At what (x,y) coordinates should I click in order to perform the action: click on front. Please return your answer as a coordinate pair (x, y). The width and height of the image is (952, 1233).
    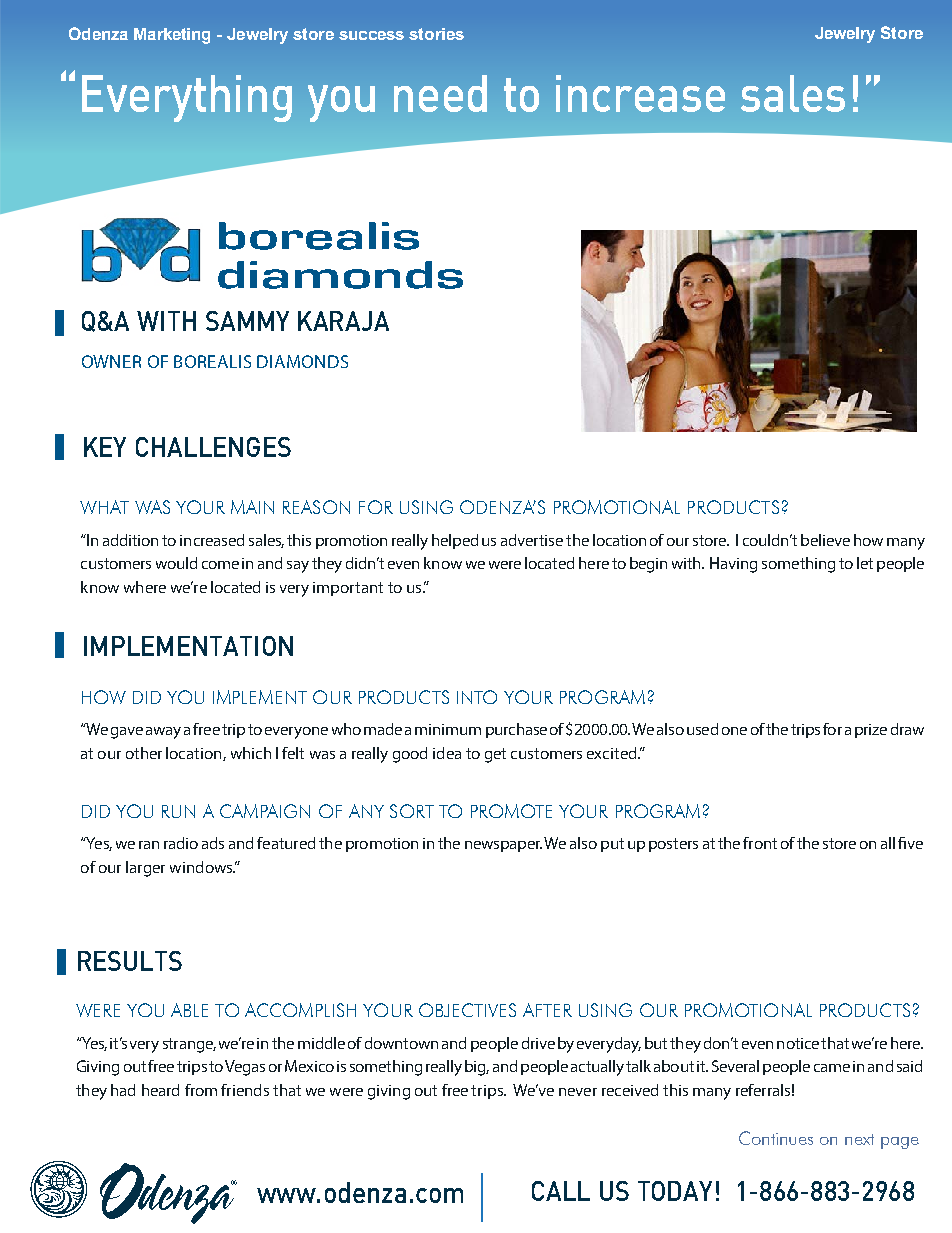
    Looking at the image, I should click on (760, 843).
